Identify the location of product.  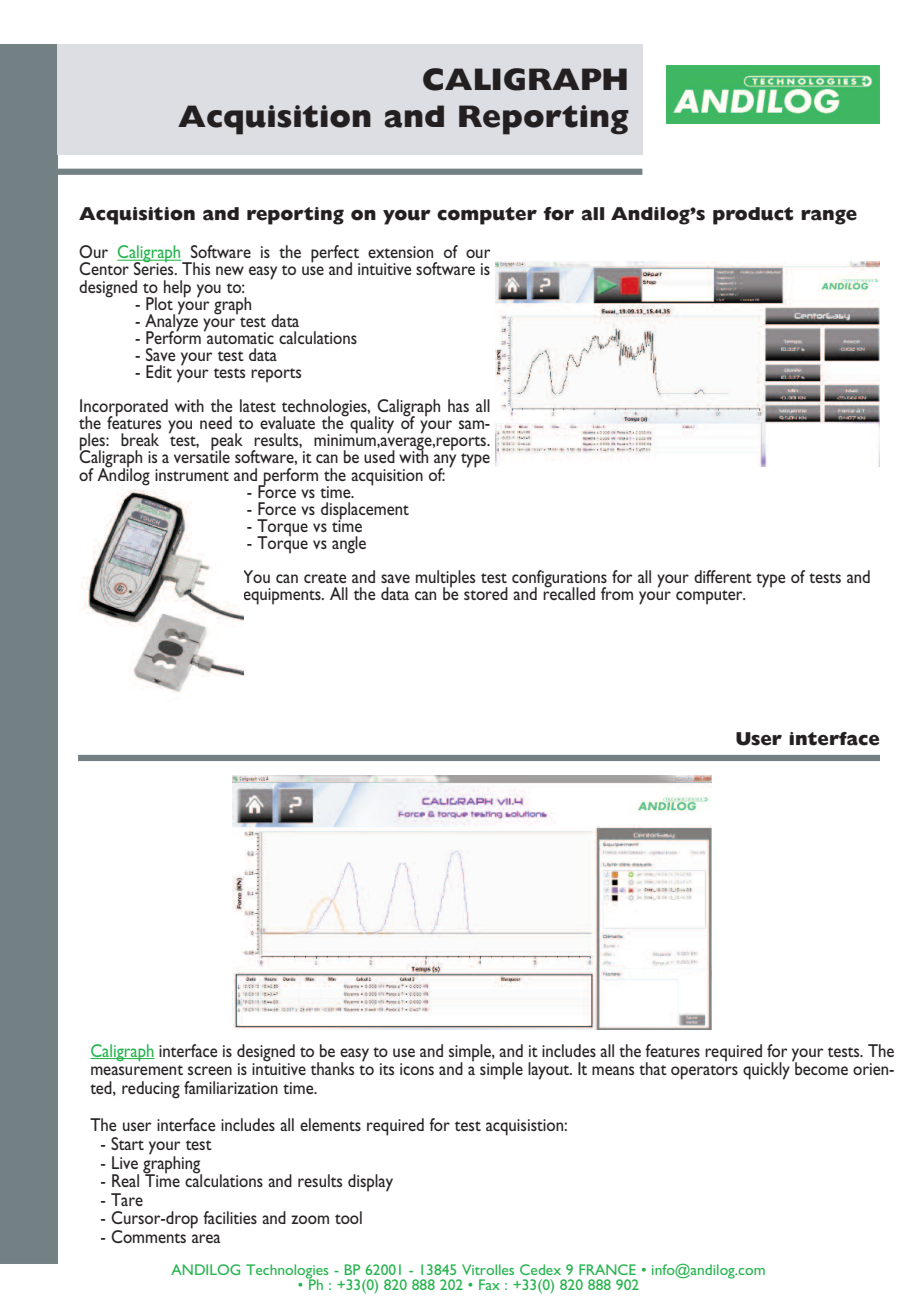
(753, 216).
